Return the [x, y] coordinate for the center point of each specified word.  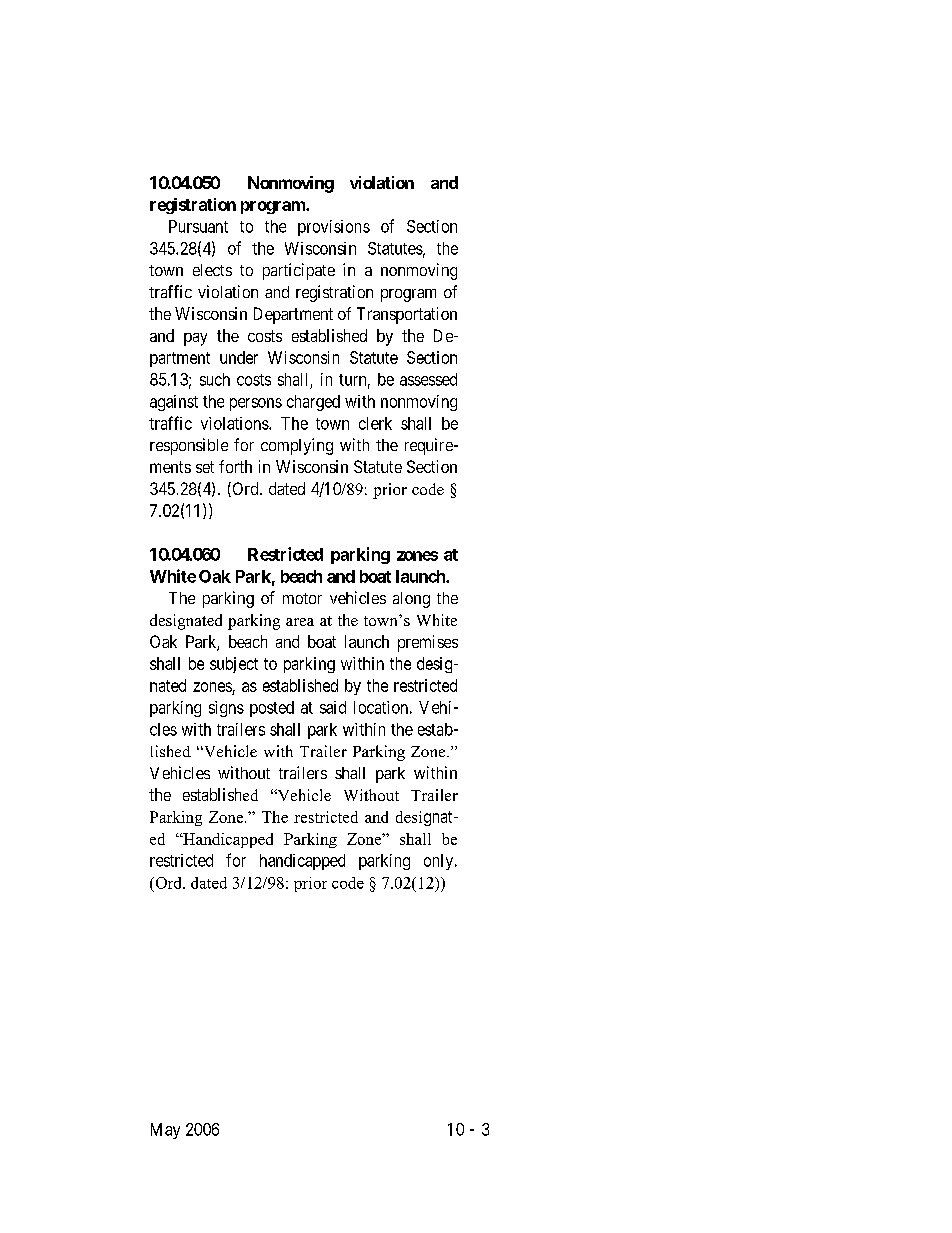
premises [428, 643]
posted [272, 709]
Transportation [407, 315]
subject [234, 665]
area [300, 622]
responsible [189, 446]
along [411, 600]
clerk [375, 423]
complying [297, 446]
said [333, 707]
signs [226, 709]
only [440, 862]
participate [299, 271]
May [165, 1131]
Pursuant [198, 226]
